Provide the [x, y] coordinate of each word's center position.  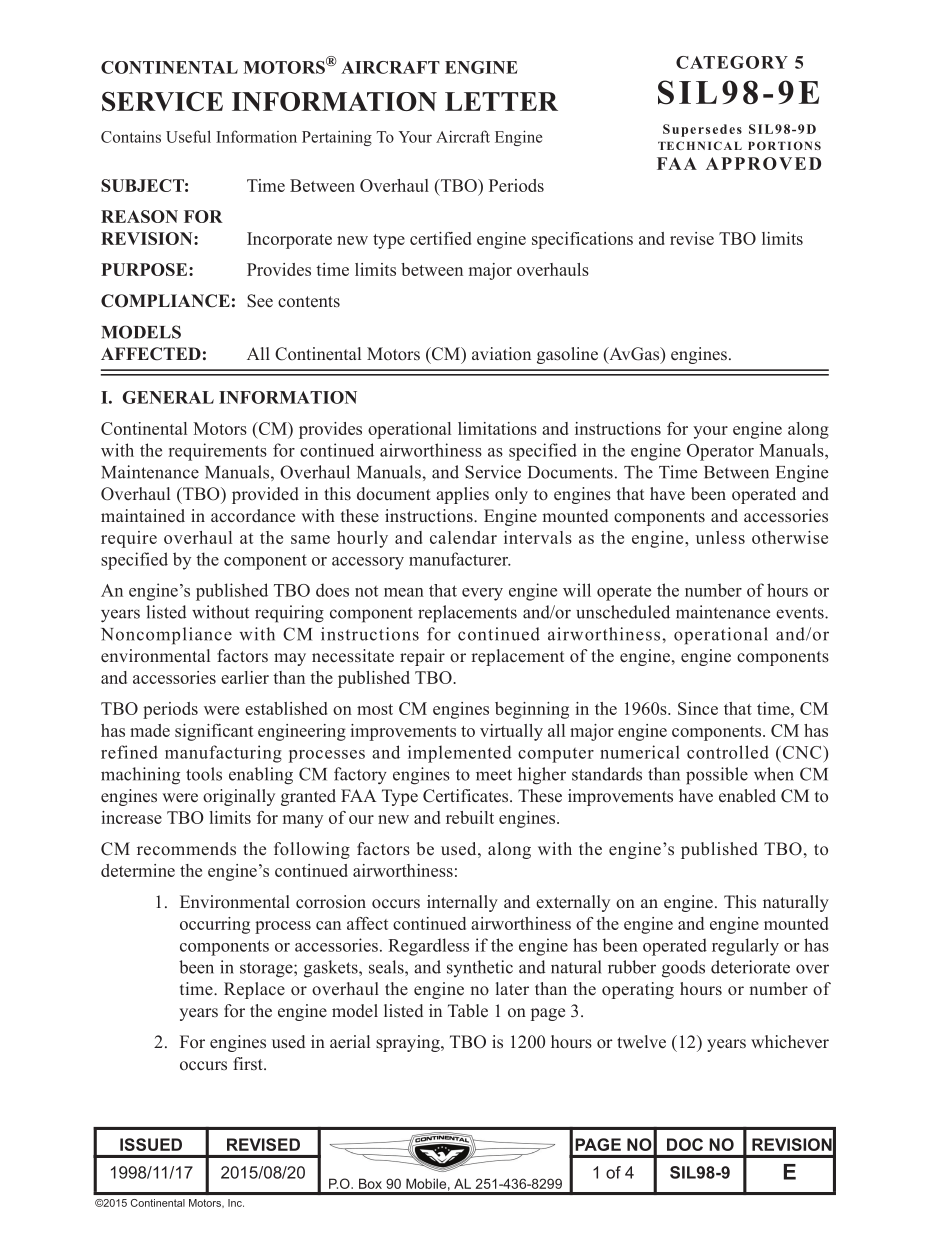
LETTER [501, 101]
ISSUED [151, 1144]
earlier [245, 677]
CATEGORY [732, 62]
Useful [188, 136]
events [801, 613]
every [482, 594]
